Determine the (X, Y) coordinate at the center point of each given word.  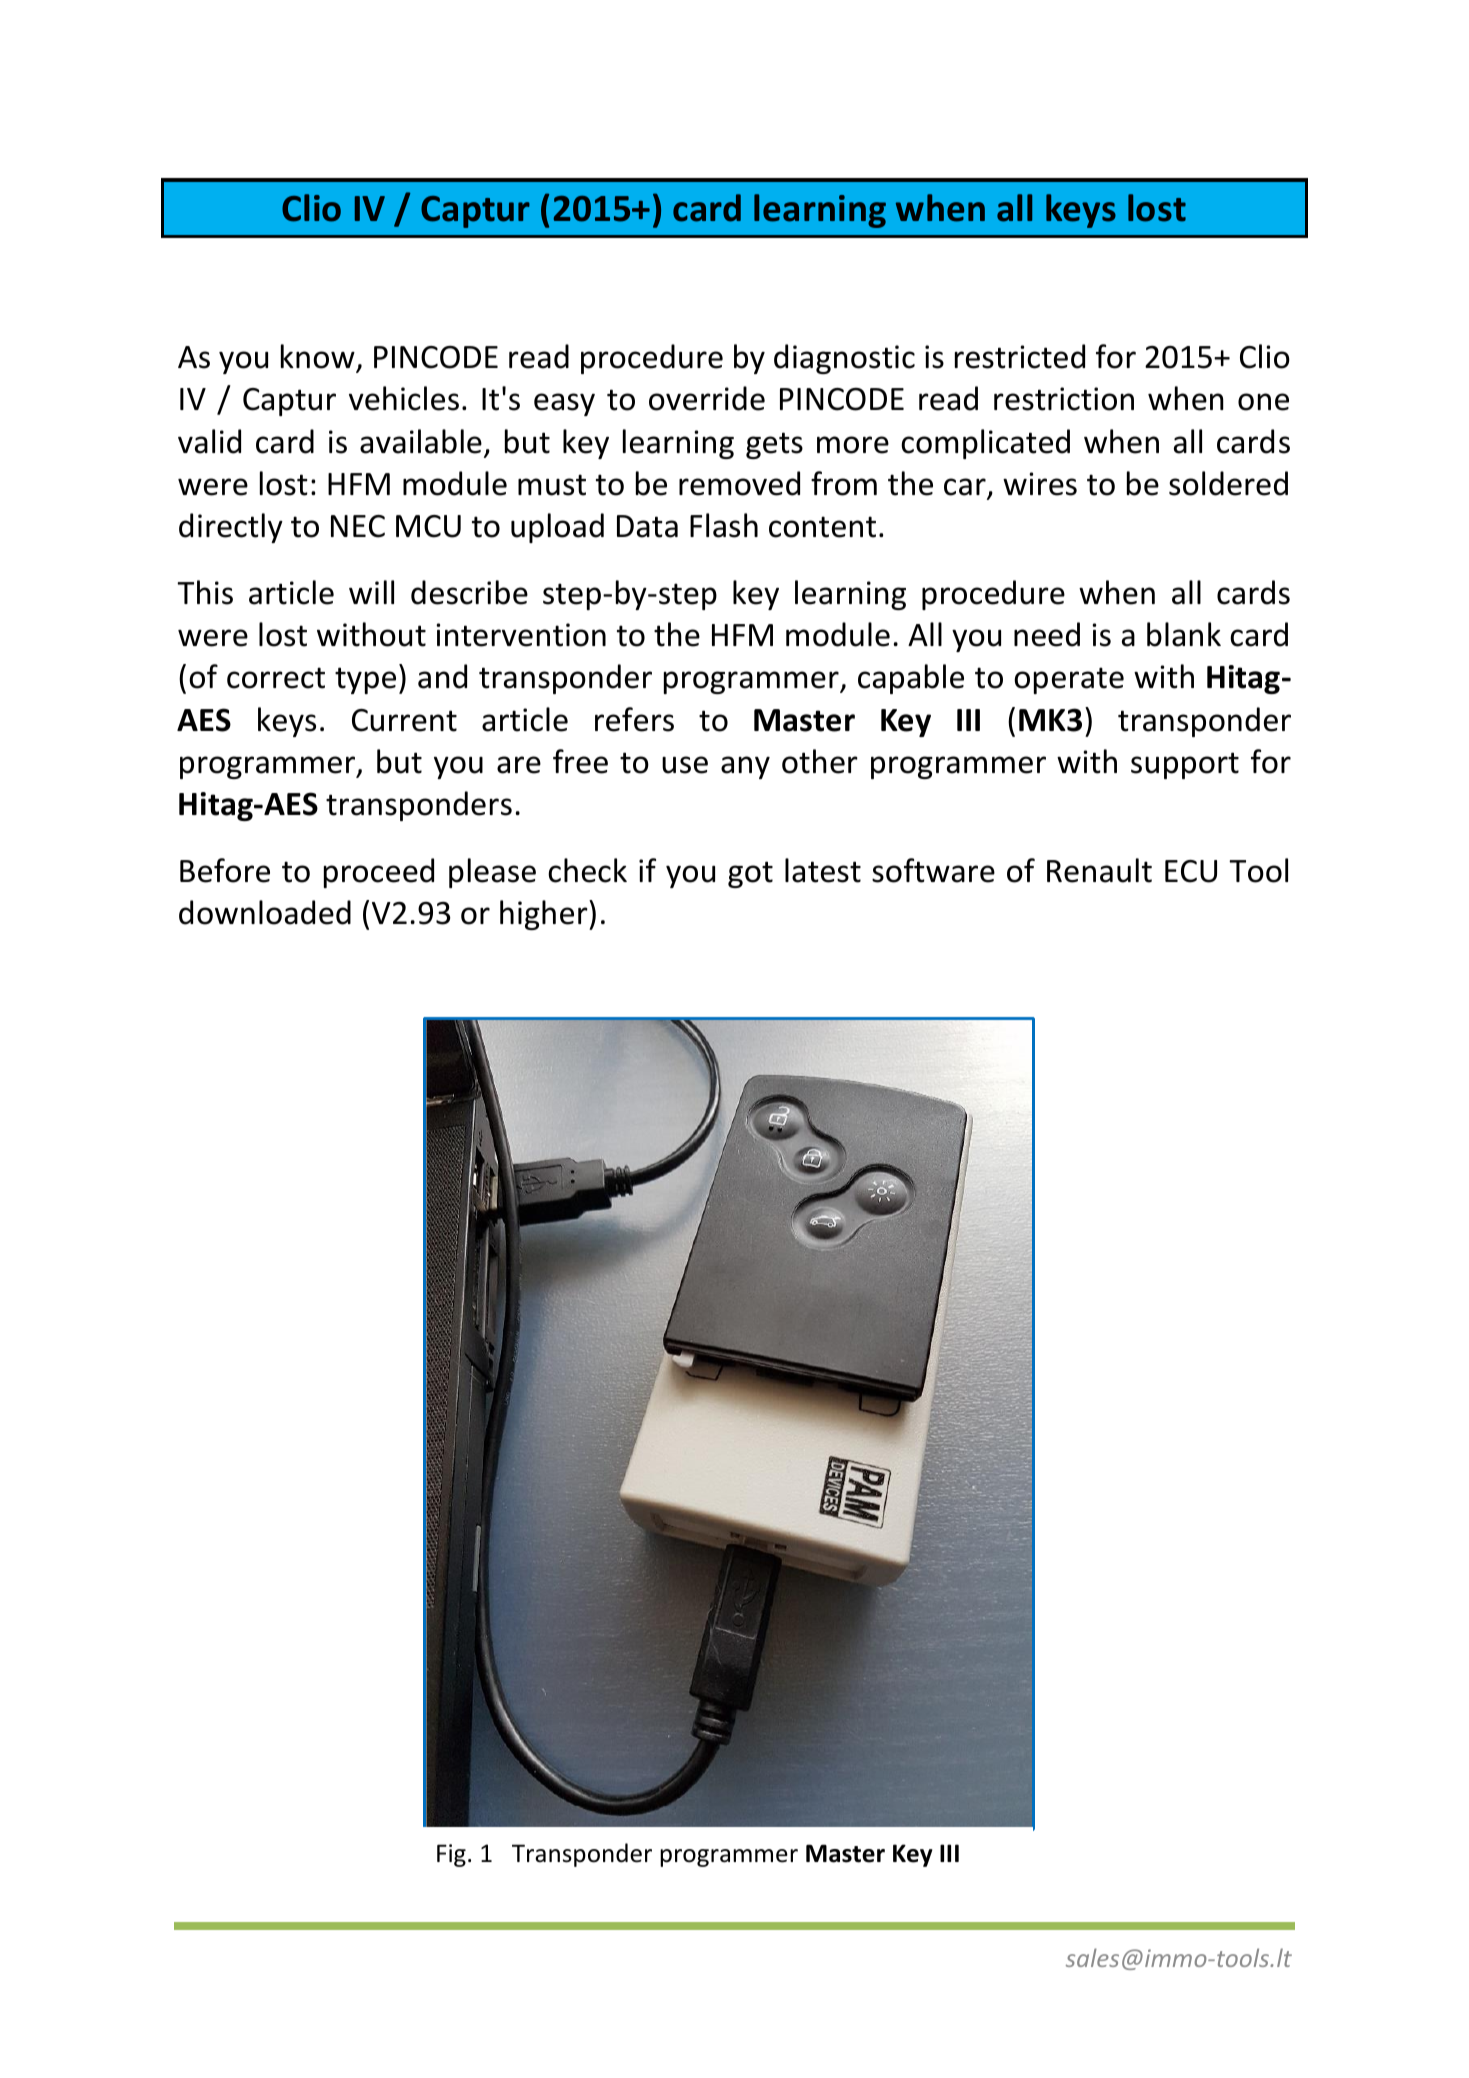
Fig (451, 1855)
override (707, 398)
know (319, 358)
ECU (1191, 871)
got (750, 874)
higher (545, 915)
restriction (1064, 399)
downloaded (265, 912)
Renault (1099, 870)
